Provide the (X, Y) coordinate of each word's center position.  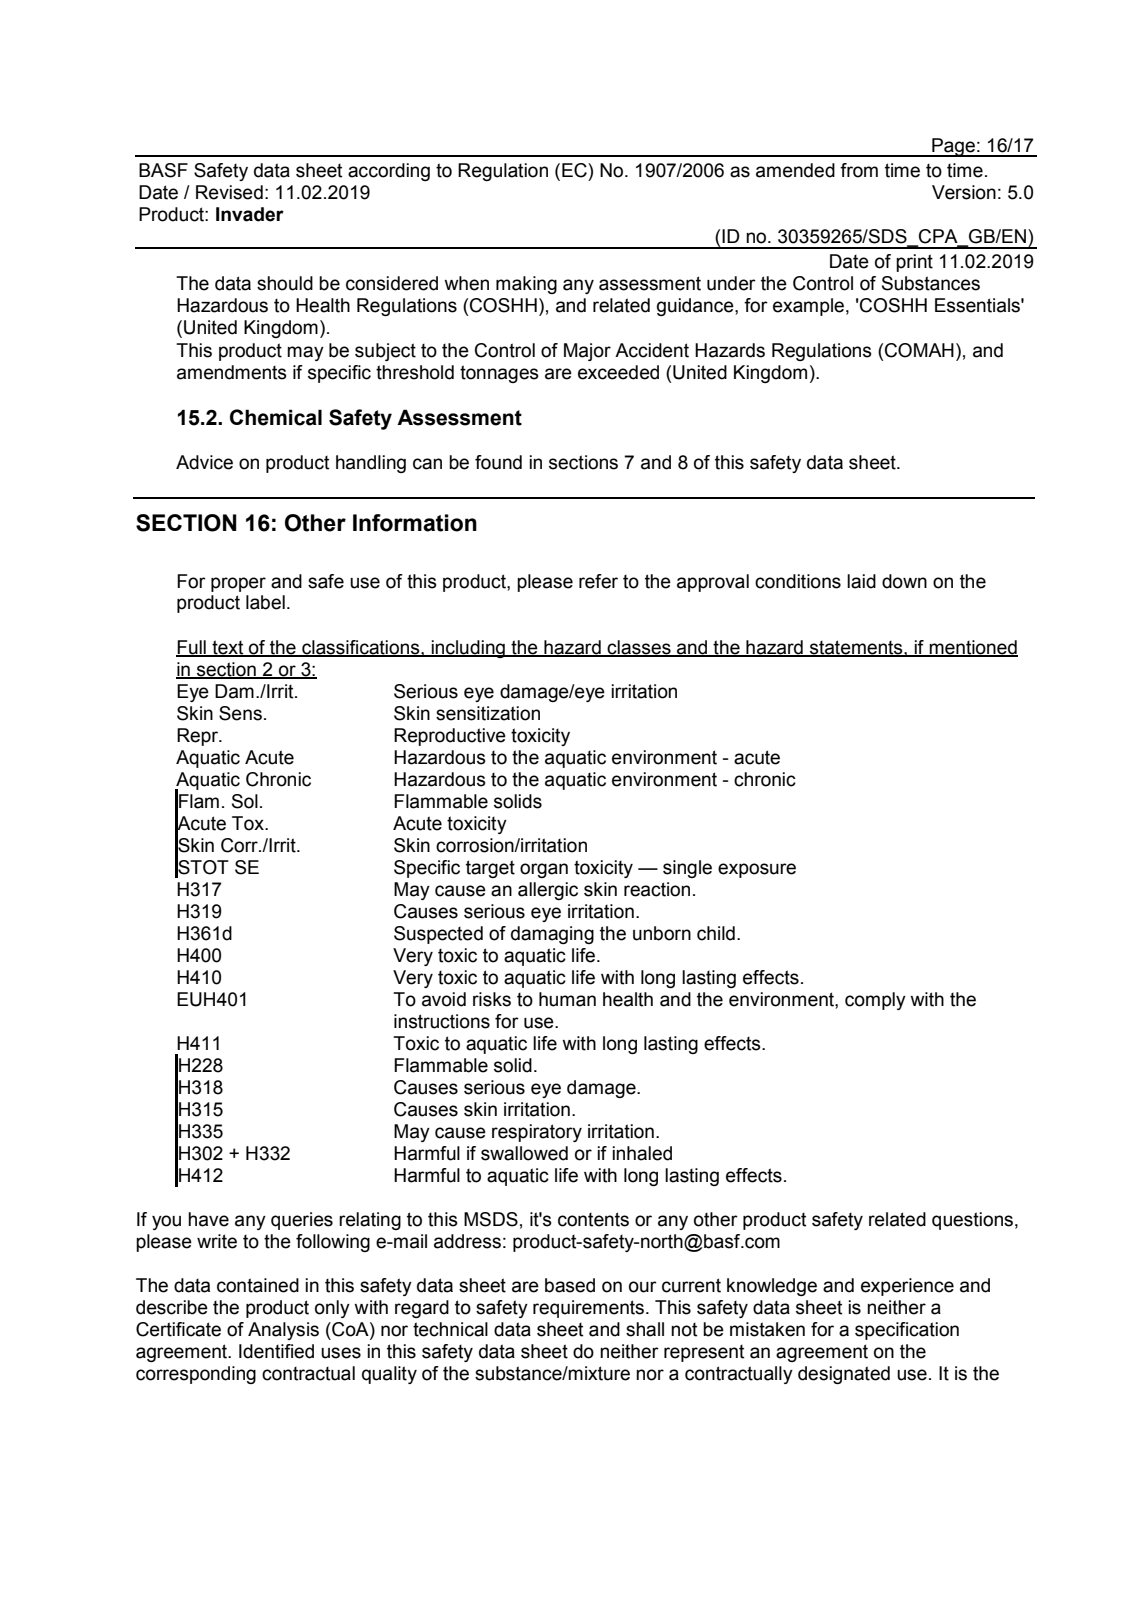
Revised (229, 192)
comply (875, 1001)
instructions (442, 1021)
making (526, 285)
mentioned (972, 648)
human (567, 999)
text (228, 648)
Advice (204, 462)
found (498, 462)
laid (861, 581)
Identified (276, 1351)
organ (544, 870)
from (859, 170)
